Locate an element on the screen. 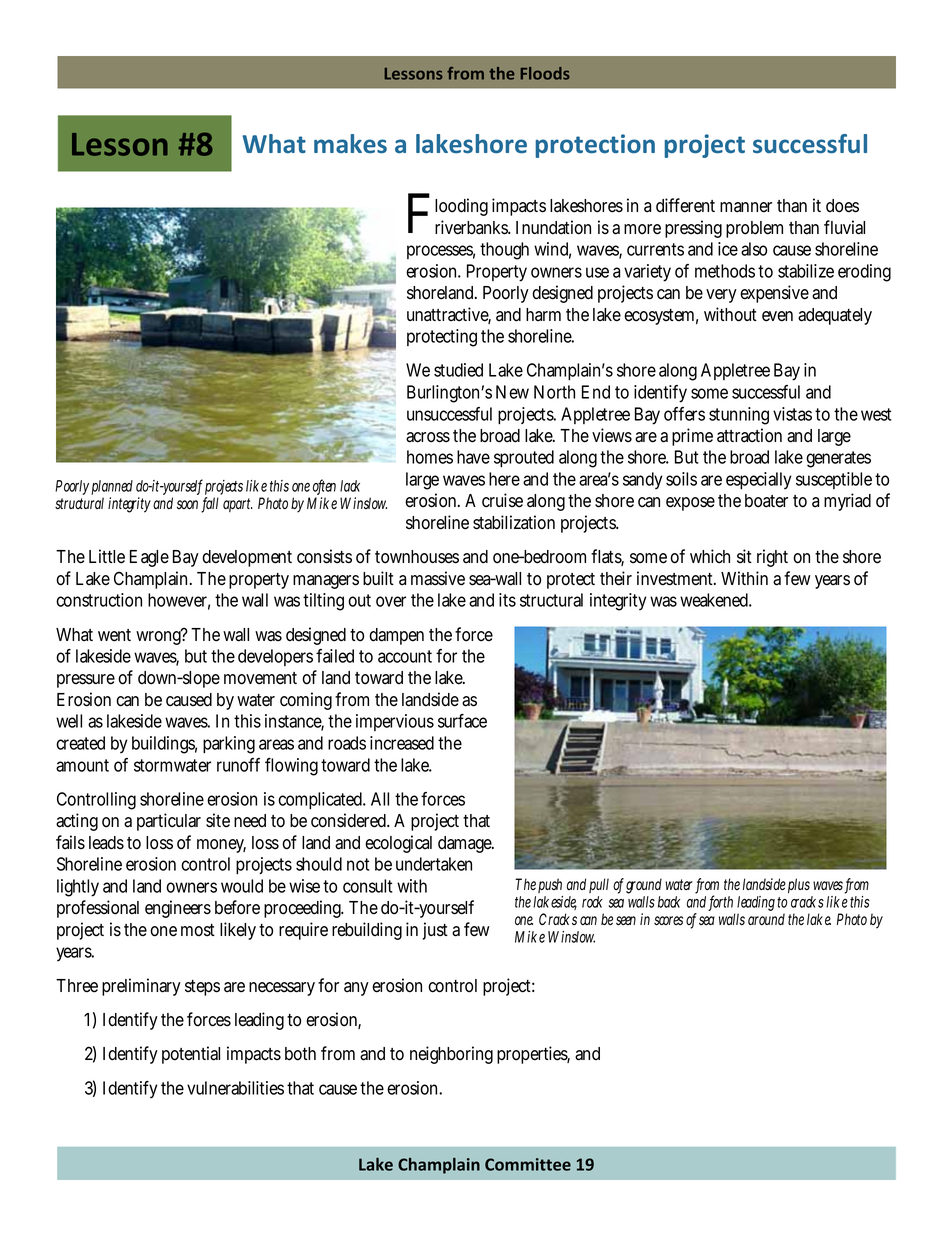 The image size is (952, 1233). soon is located at coordinates (190, 506).
